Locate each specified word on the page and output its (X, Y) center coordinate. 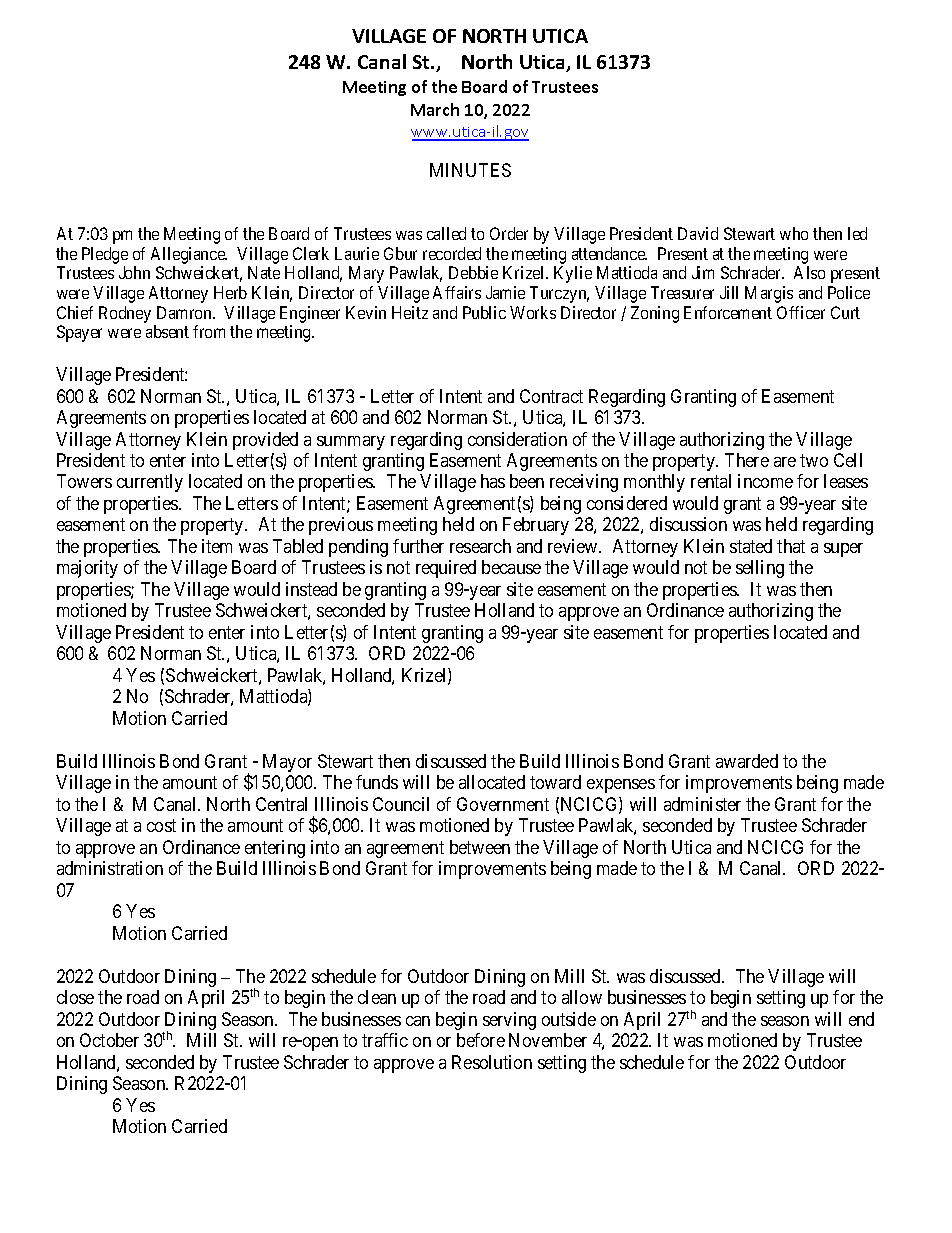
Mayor (287, 763)
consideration (517, 439)
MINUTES (470, 170)
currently (150, 483)
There (747, 460)
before (481, 1040)
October (109, 1040)
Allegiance (189, 255)
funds (377, 782)
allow (582, 997)
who (794, 233)
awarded (747, 761)
